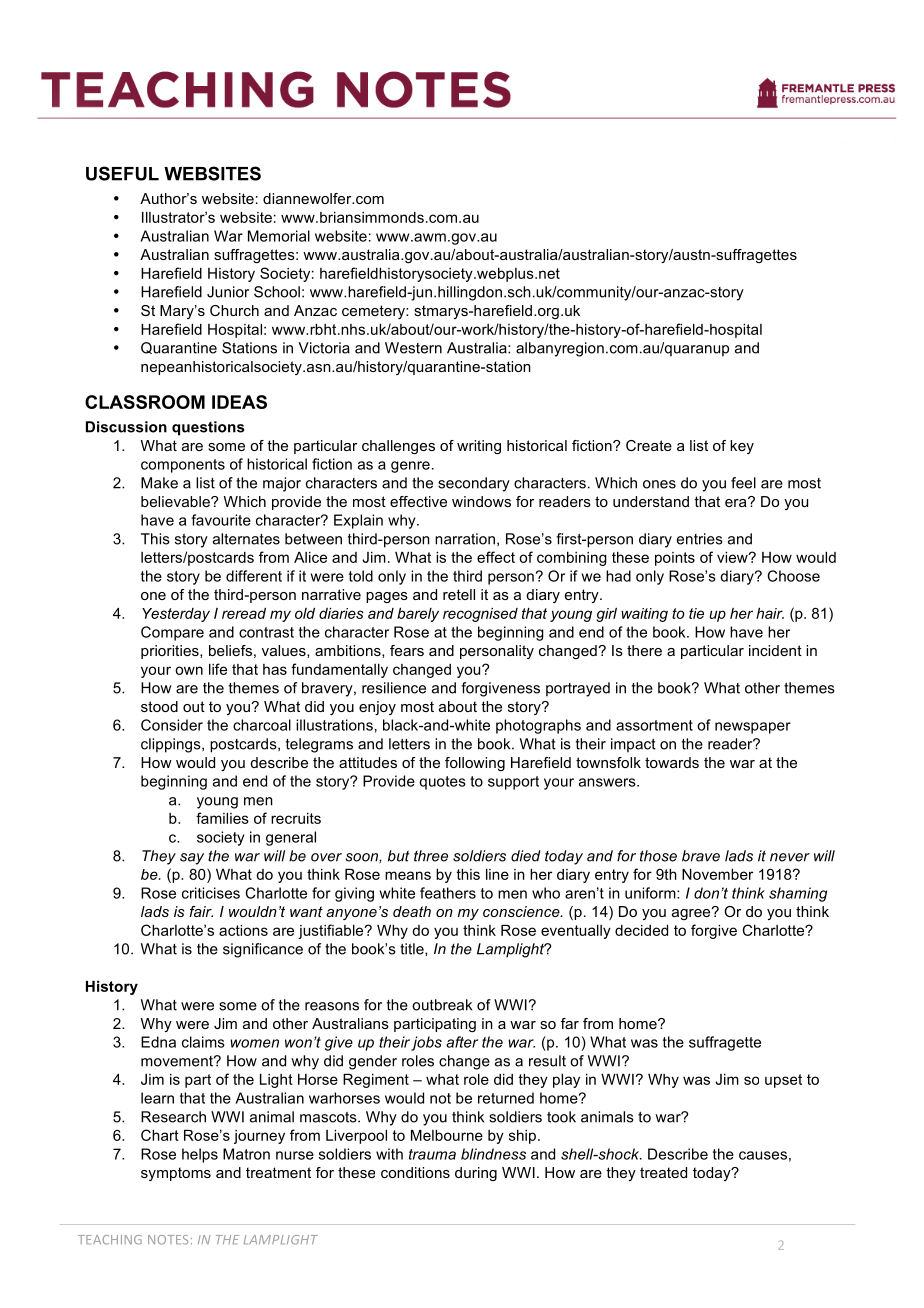 The height and width of the image is (1308, 924). What do you see at coordinates (172, 725) in the image?
I see `Consider` at bounding box center [172, 725].
